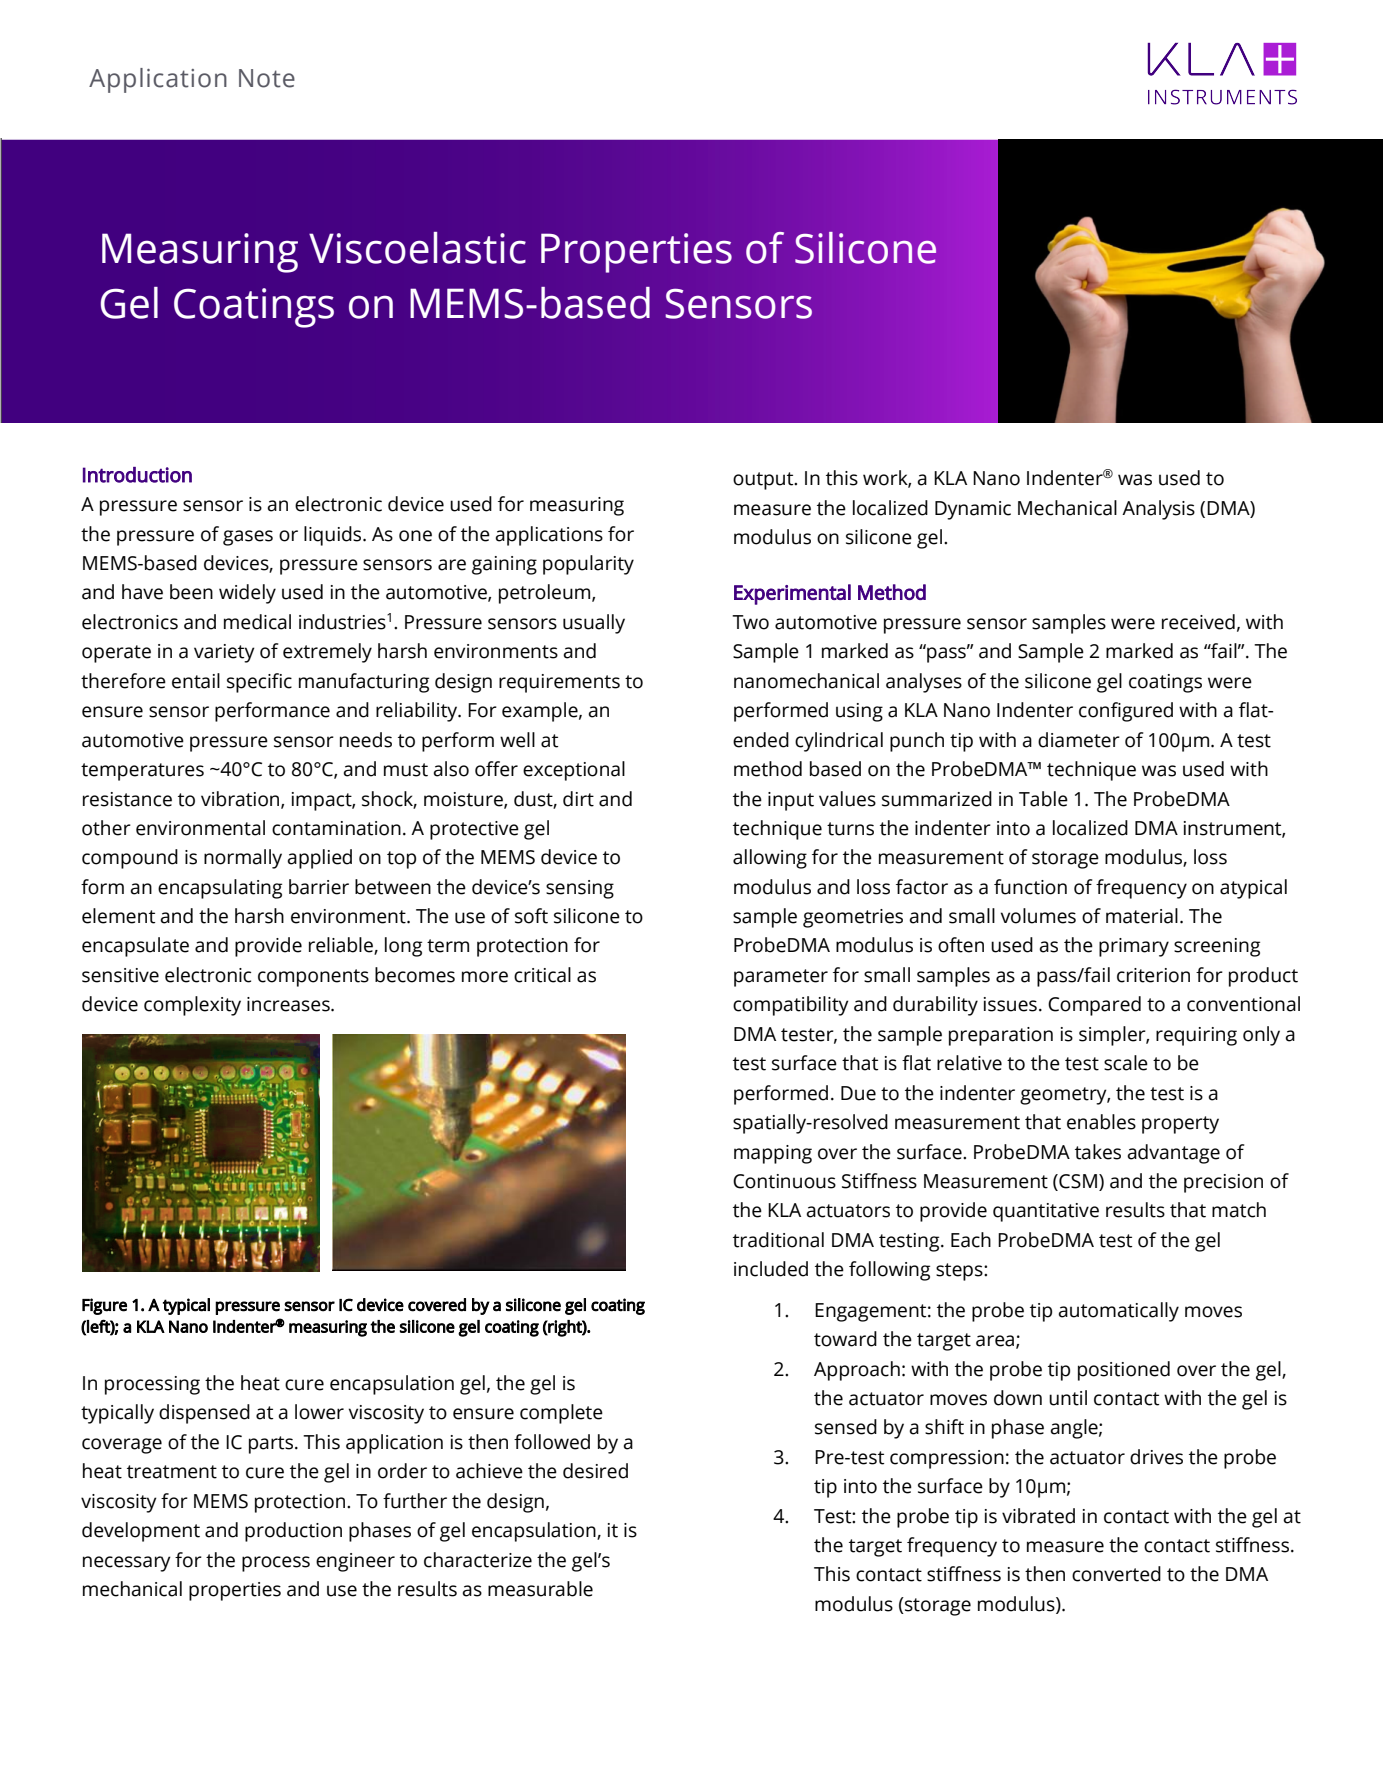 The width and height of the document is (1384, 1792). Describe the element at coordinates (141, 1532) in the document. I see `development` at that location.
